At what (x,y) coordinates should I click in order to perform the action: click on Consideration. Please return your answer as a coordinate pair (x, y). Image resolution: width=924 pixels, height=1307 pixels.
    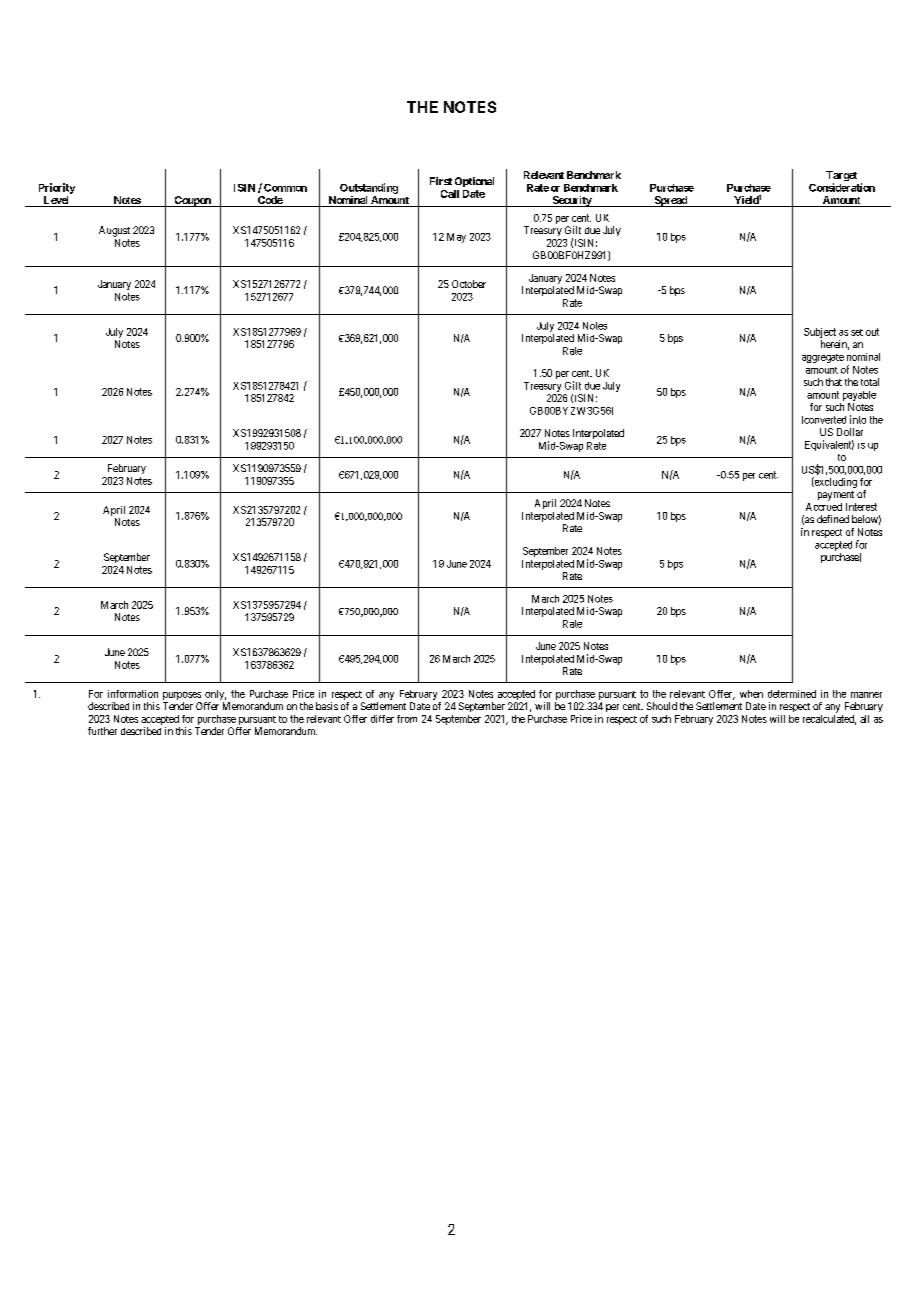
    Looking at the image, I should click on (842, 187).
